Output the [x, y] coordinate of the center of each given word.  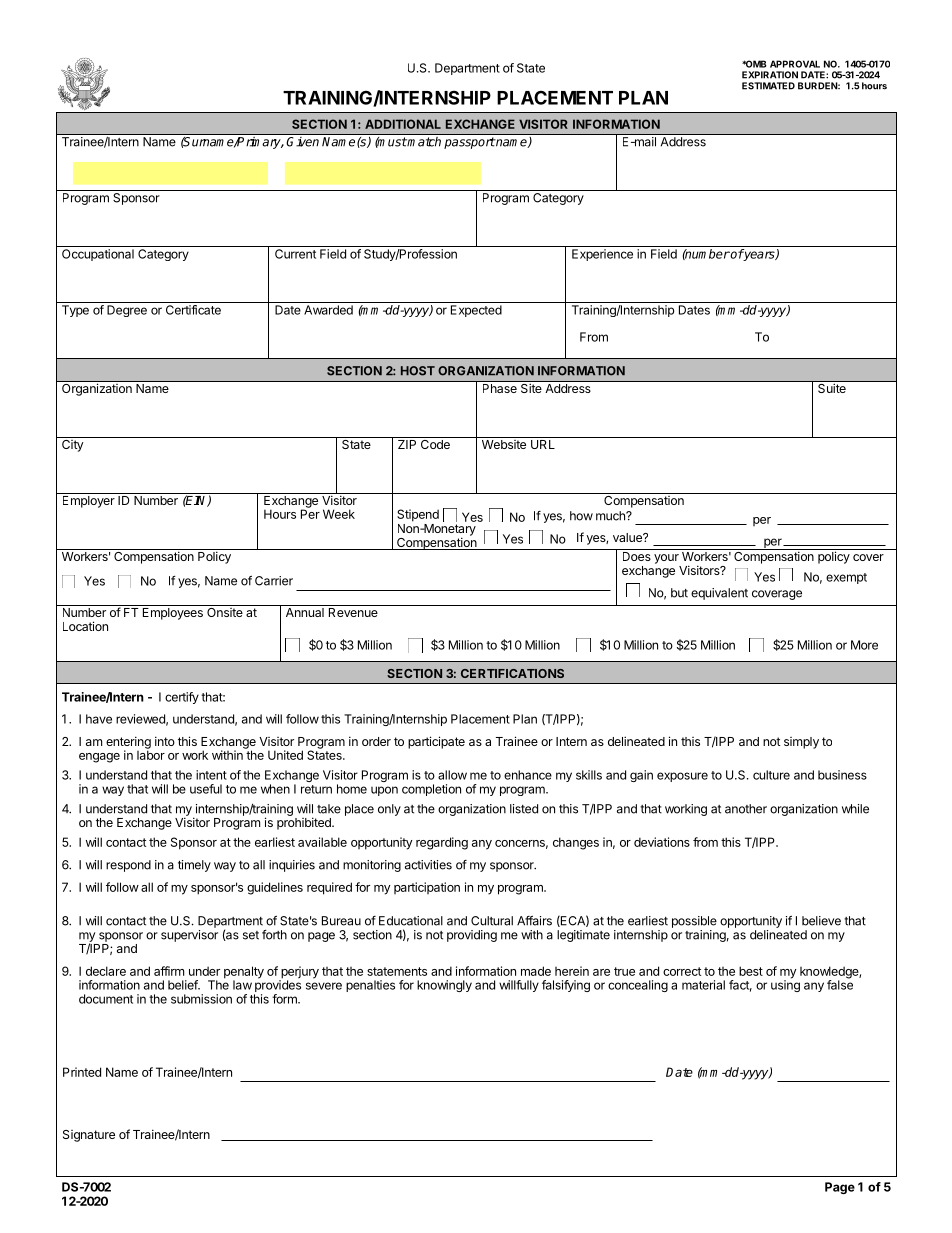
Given [303, 142]
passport [469, 143]
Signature [89, 1136]
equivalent [719, 594]
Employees [173, 614]
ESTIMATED [768, 86]
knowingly [444, 986]
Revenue [353, 612]
